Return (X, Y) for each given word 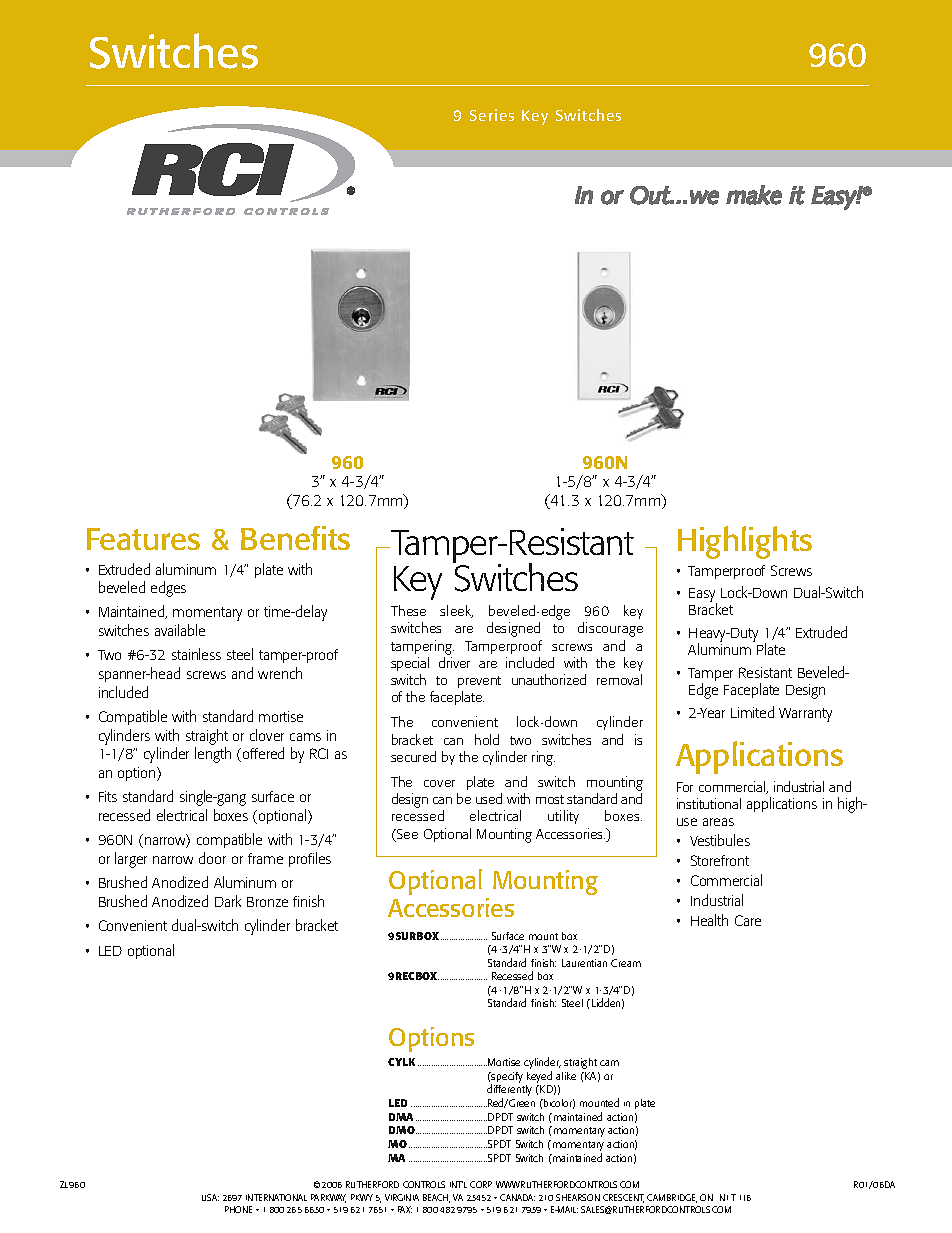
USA (210, 1197)
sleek (456, 611)
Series (492, 115)
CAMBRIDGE (672, 1198)
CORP (481, 1184)
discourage (610, 629)
